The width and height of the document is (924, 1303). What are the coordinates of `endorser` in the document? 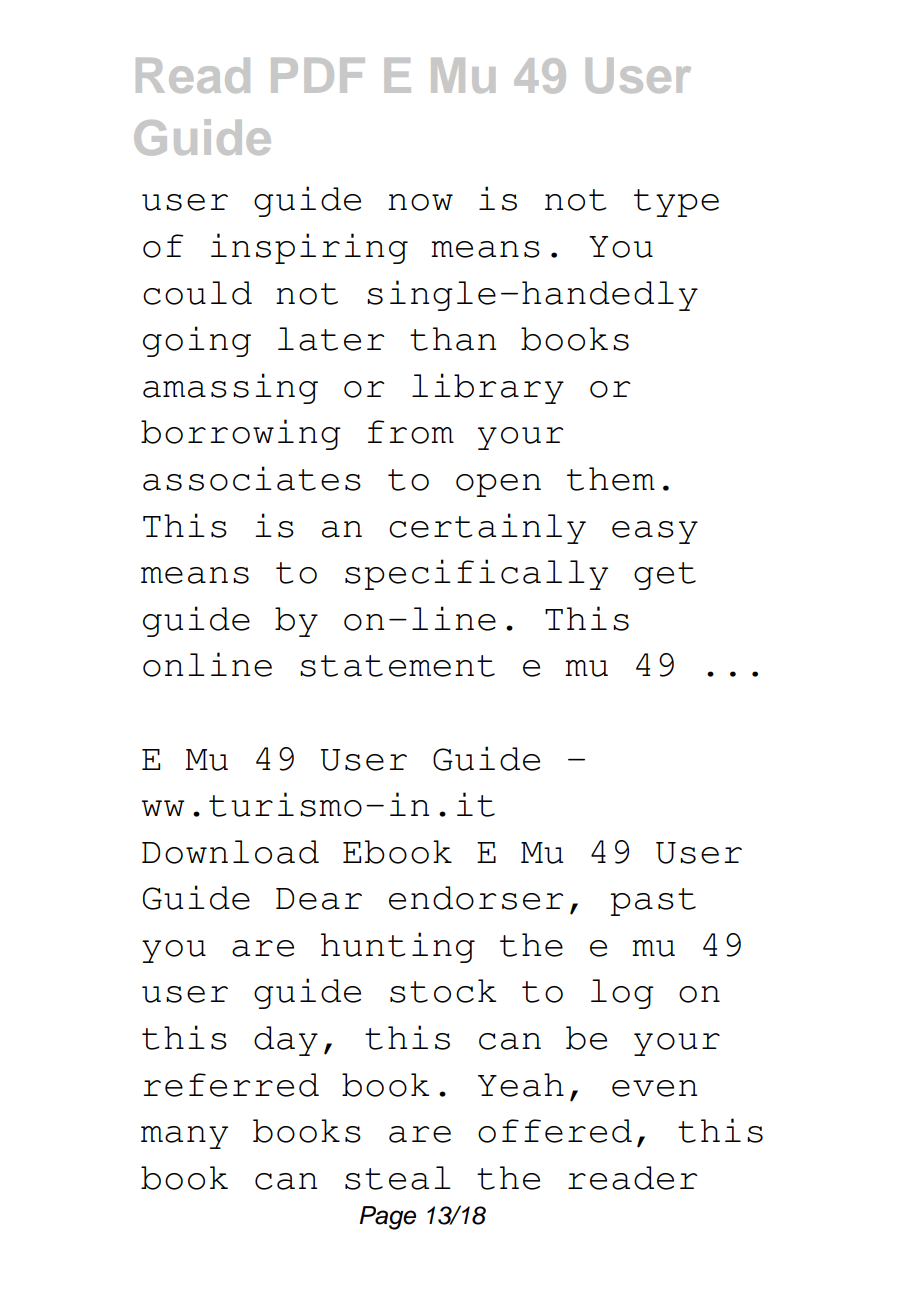 It's located at (476, 898).
